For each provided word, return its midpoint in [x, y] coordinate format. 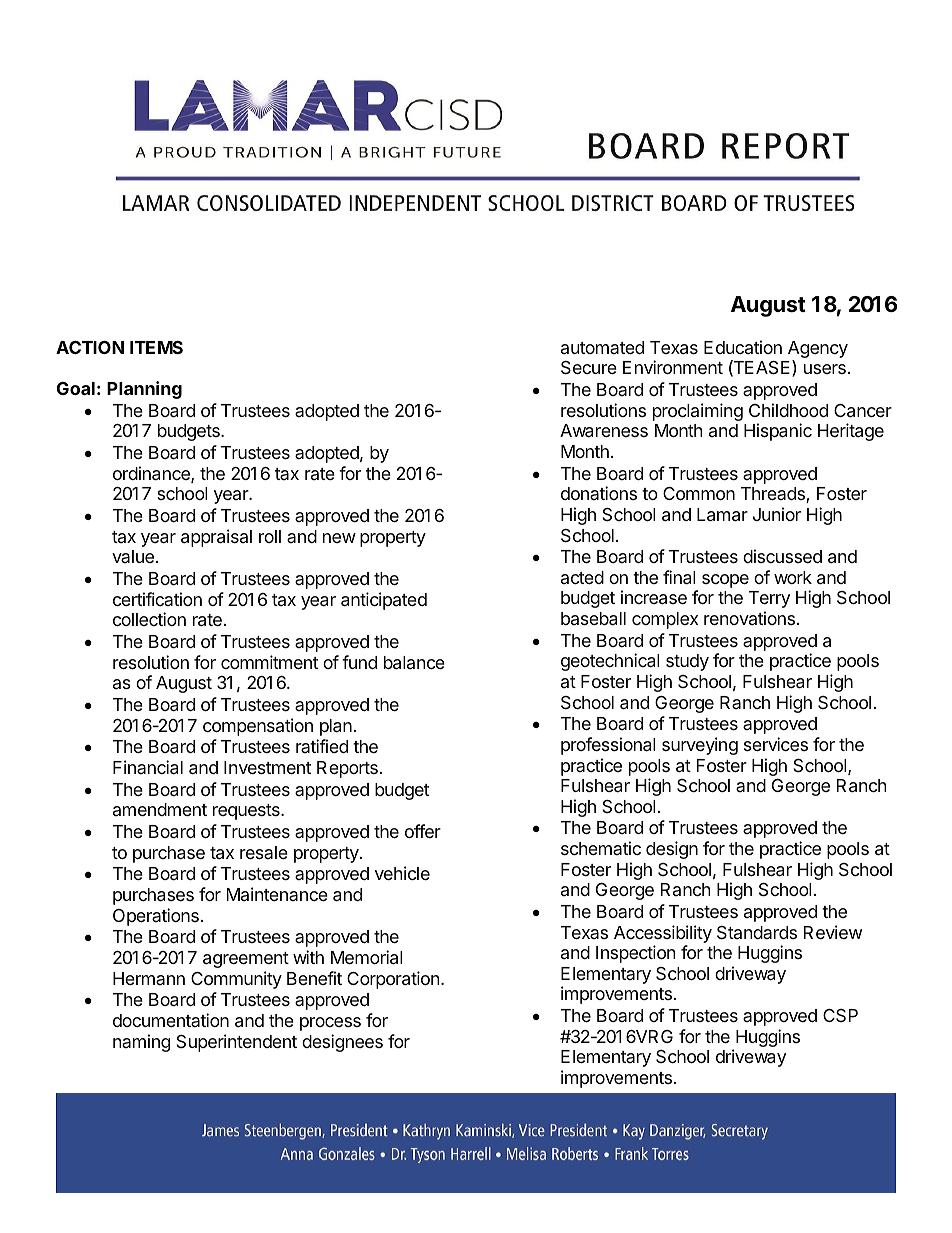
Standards [757, 933]
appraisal [216, 538]
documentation [171, 1020]
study [687, 662]
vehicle [402, 873]
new [339, 538]
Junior [777, 514]
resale [264, 852]
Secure [589, 368]
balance [414, 663]
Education [743, 347]
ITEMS [156, 347]
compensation [258, 727]
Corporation [393, 980]
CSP [840, 1015]
